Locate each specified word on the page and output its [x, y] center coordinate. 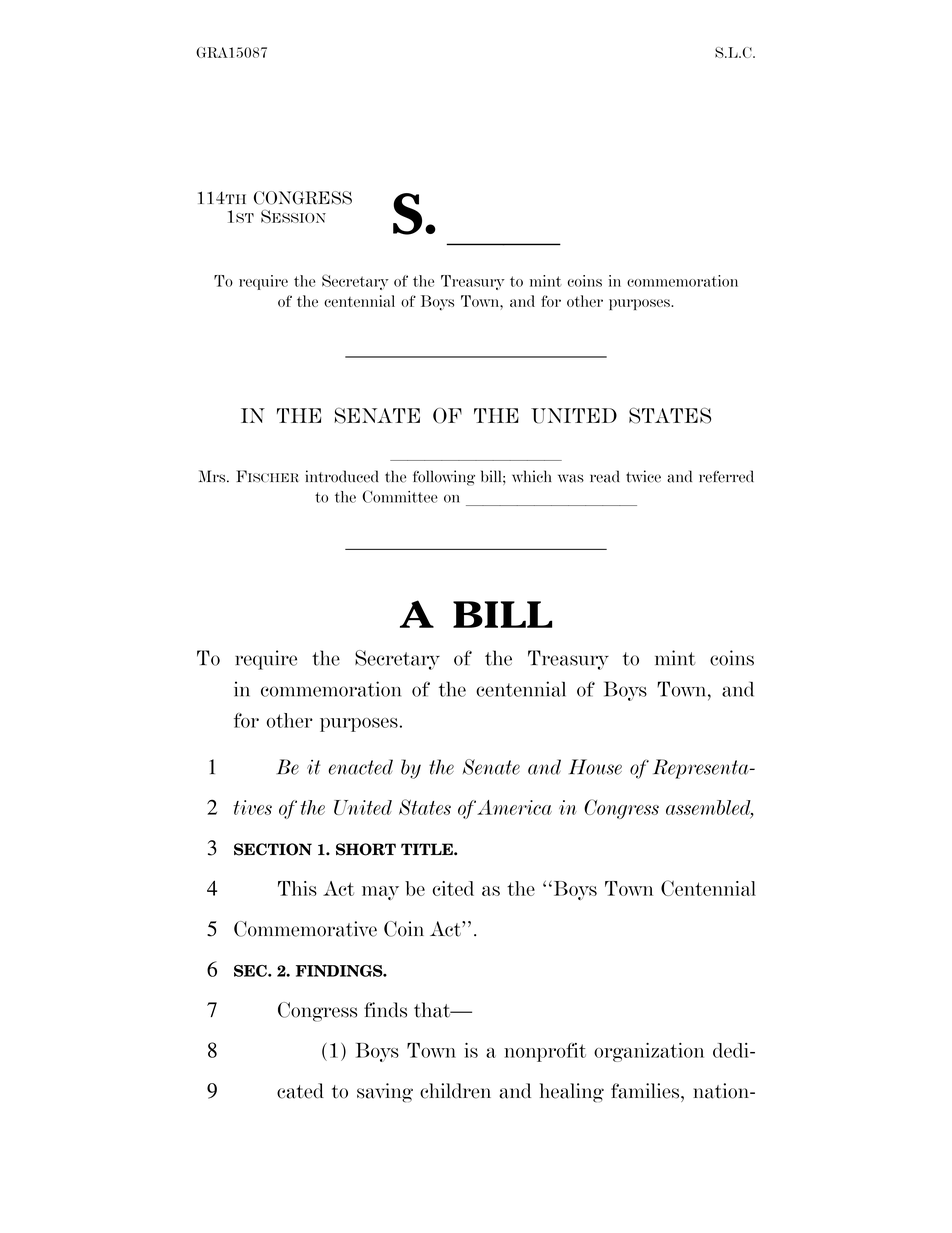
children [455, 1091]
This [297, 888]
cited [453, 888]
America [514, 807]
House [595, 767]
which [531, 476]
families [646, 1091]
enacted [361, 767]
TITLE [428, 849]
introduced [342, 476]
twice [643, 476]
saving [385, 1093]
